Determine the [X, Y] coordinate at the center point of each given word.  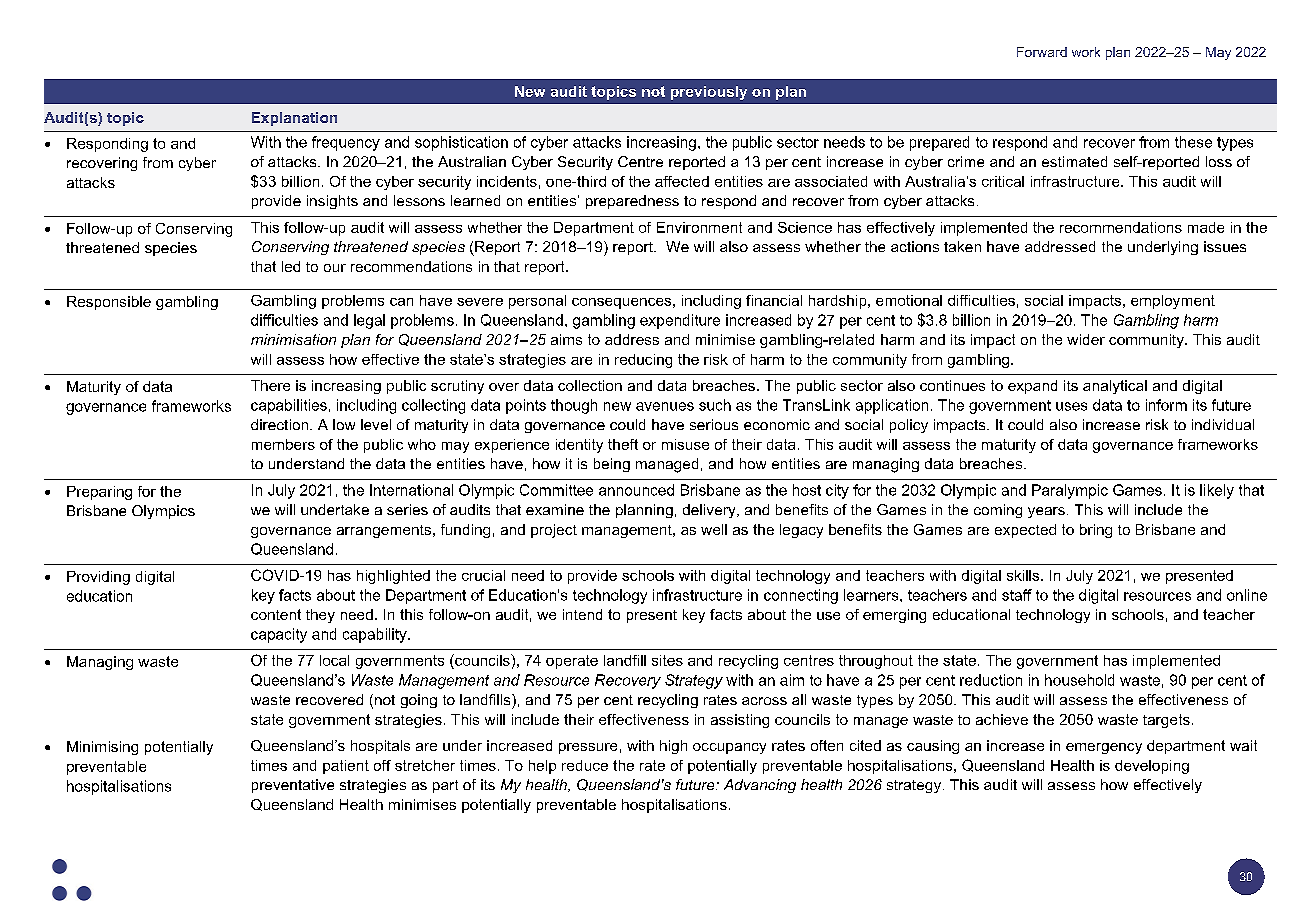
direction [281, 424]
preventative [293, 786]
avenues [665, 406]
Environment [699, 227]
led [291, 266]
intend [582, 614]
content [276, 614]
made [1206, 227]
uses [1071, 406]
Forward [1042, 52]
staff [1017, 595]
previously [709, 93]
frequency [346, 143]
